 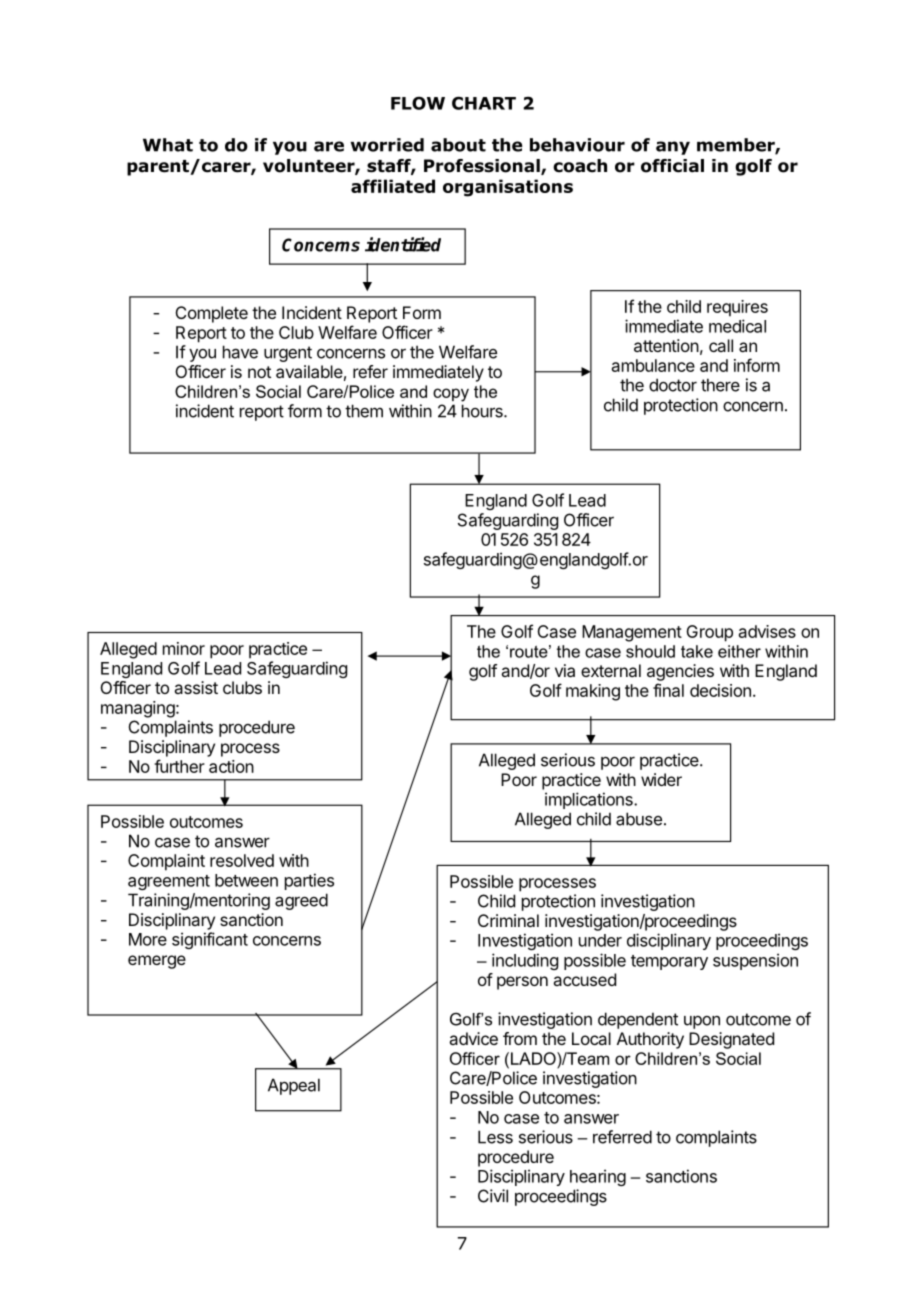 I want to click on any, so click(x=673, y=148).
